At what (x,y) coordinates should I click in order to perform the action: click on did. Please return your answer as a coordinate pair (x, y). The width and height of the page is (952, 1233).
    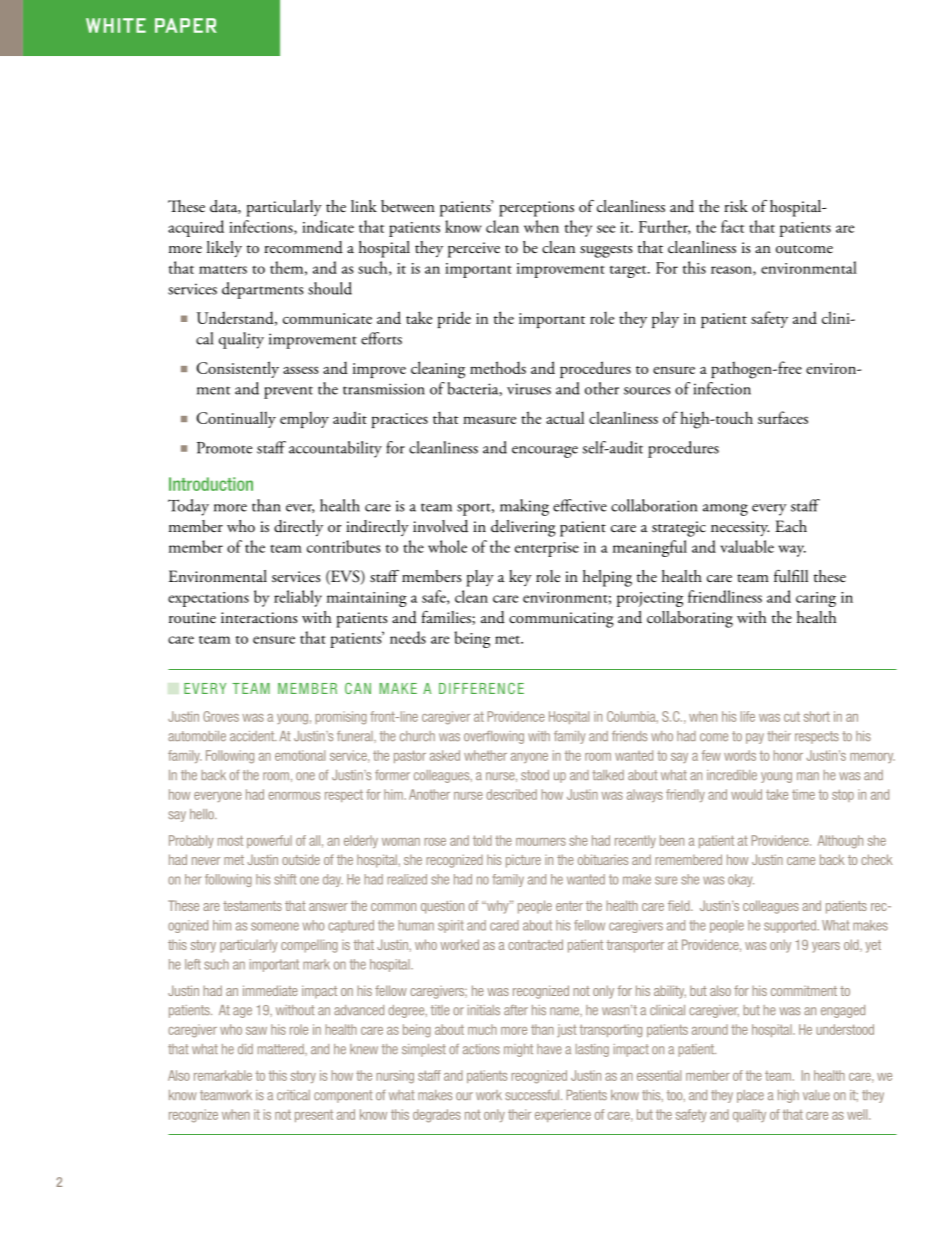
    Looking at the image, I should click on (245, 1049).
